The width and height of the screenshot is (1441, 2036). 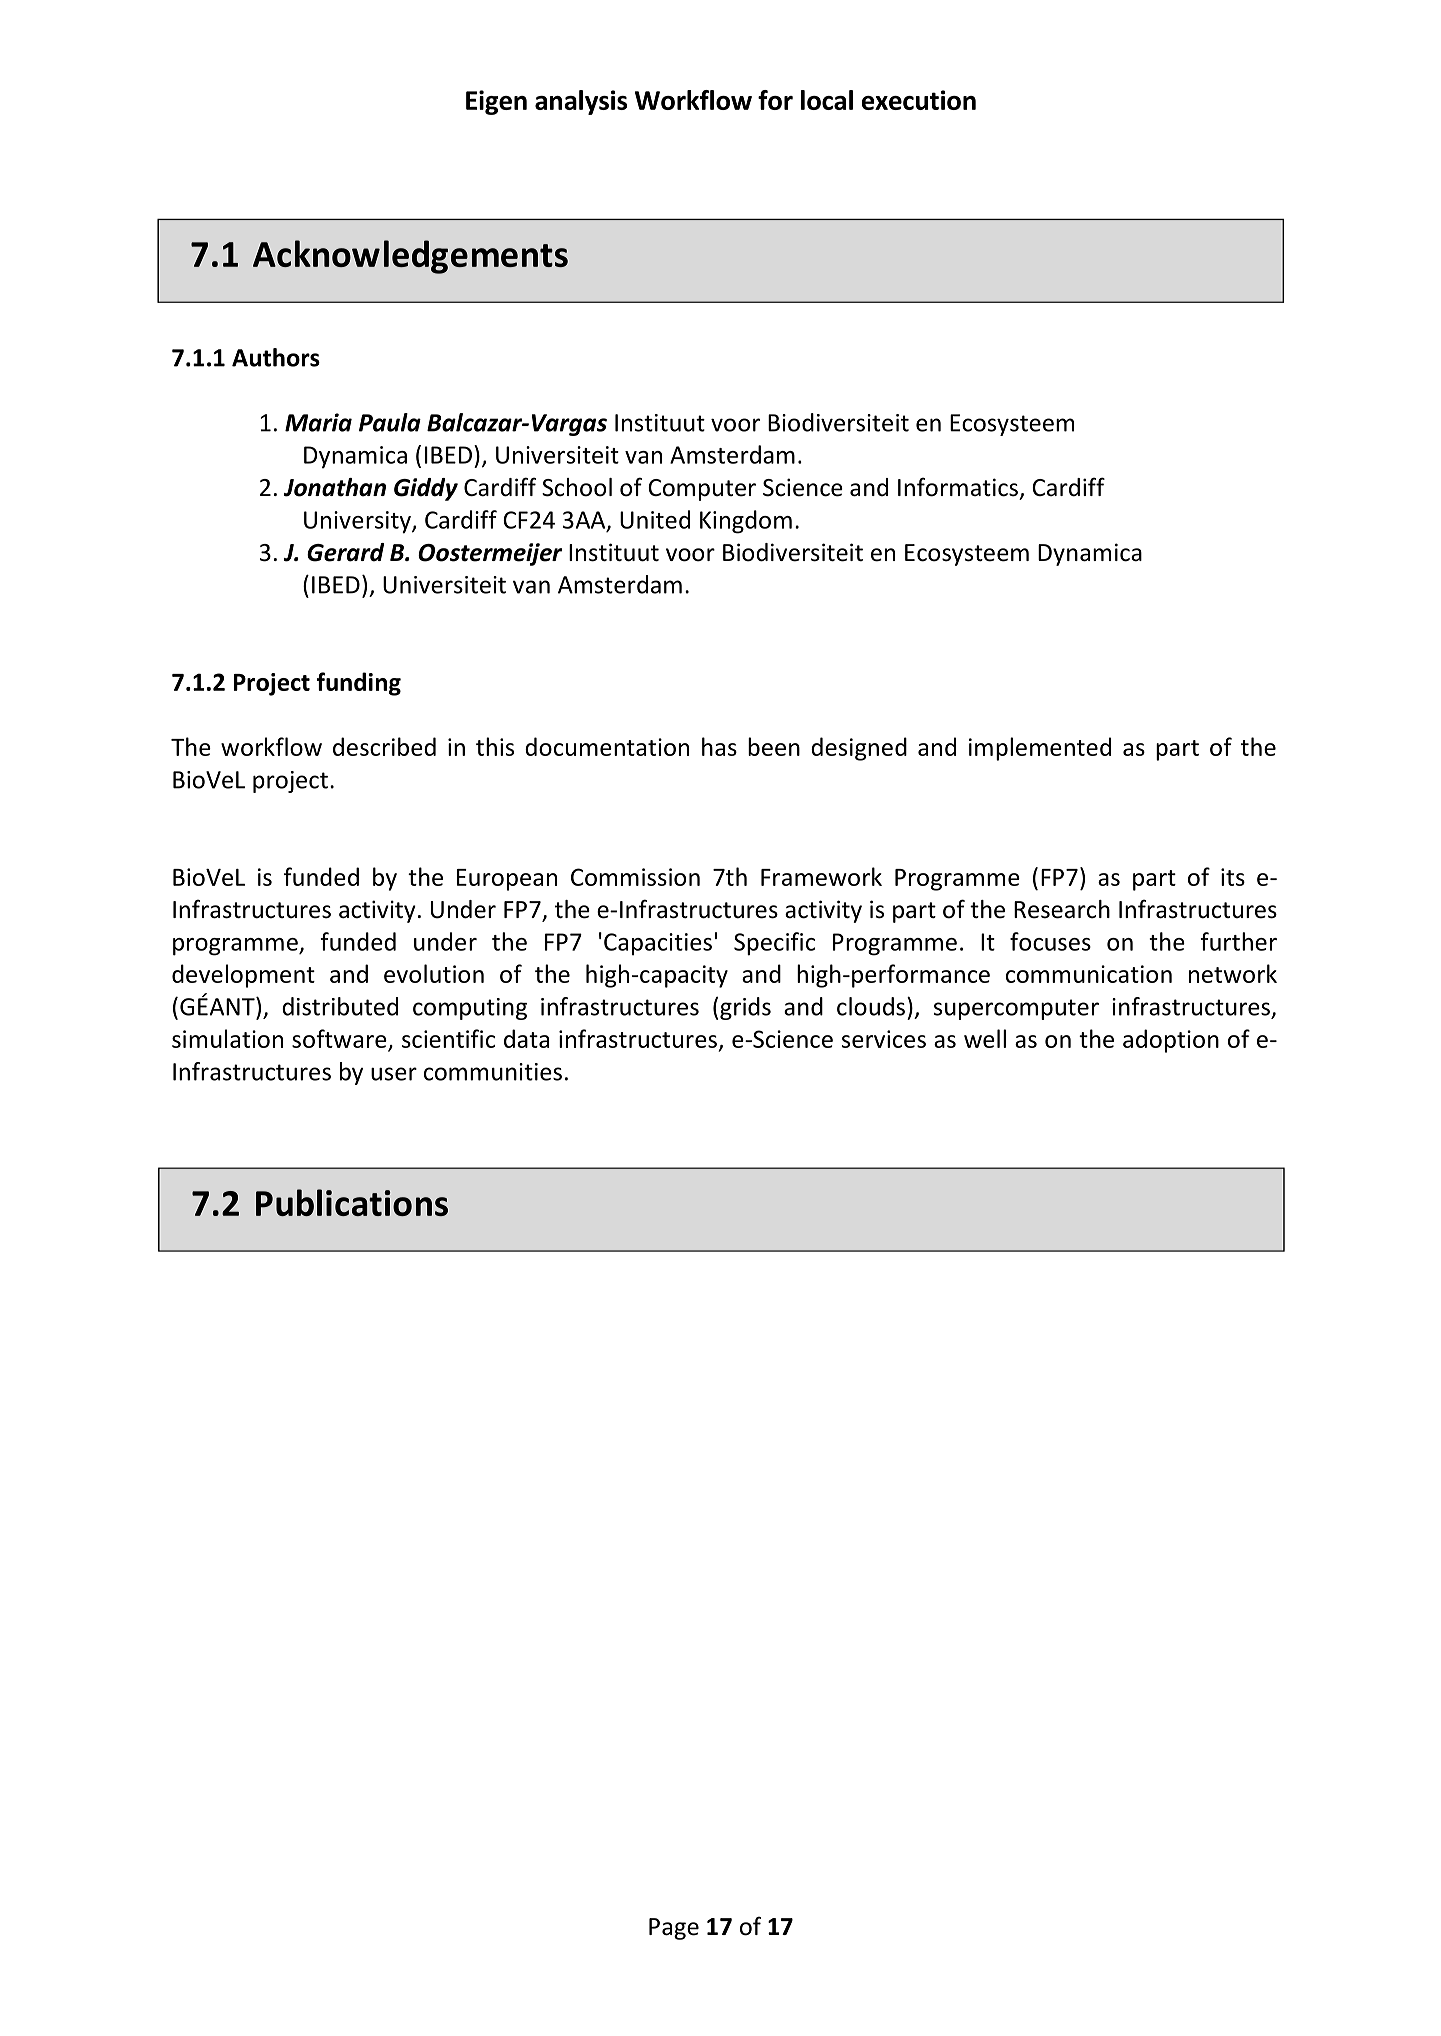 I want to click on local, so click(x=827, y=100).
